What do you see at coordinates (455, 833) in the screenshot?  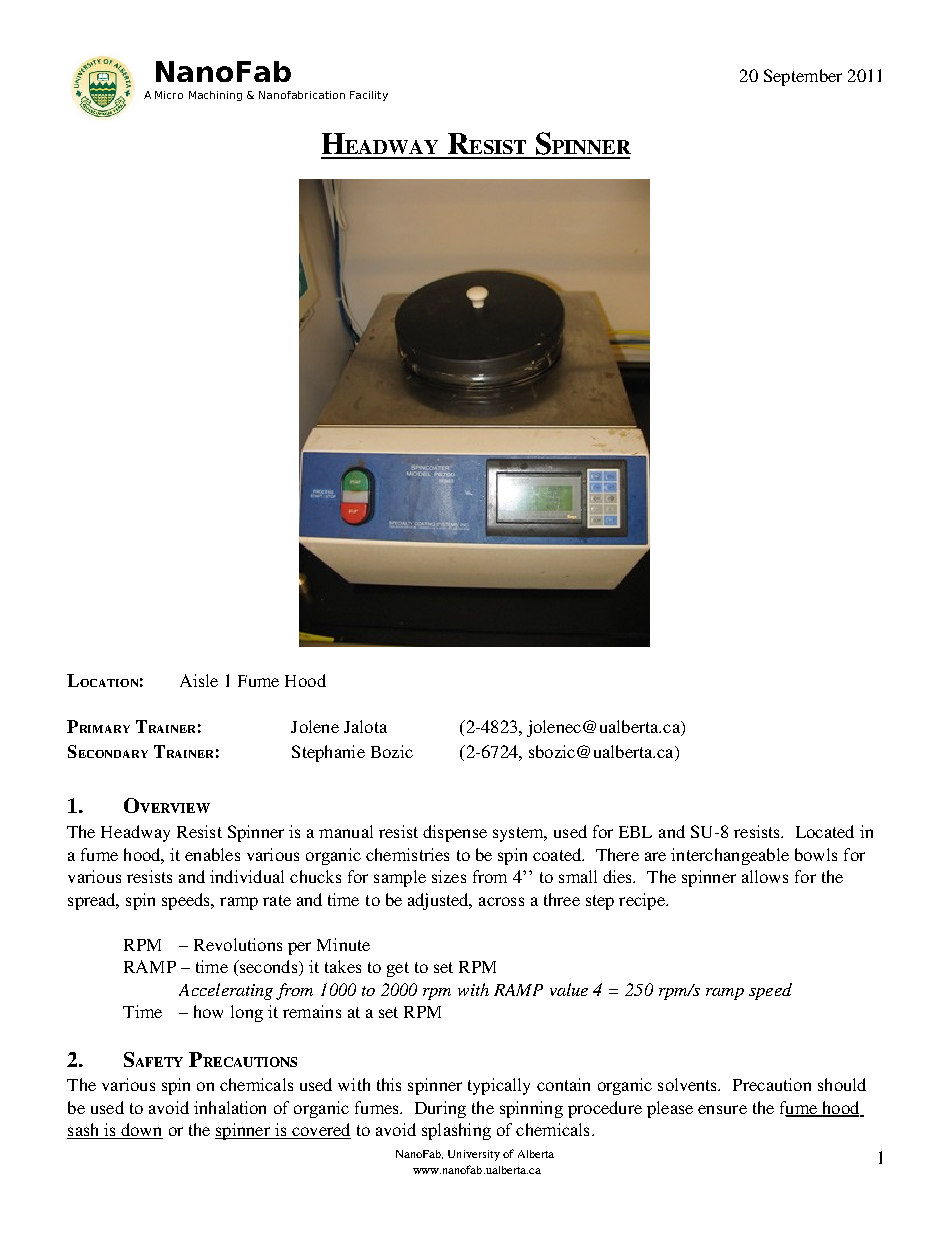 I see `dispense` at bounding box center [455, 833].
